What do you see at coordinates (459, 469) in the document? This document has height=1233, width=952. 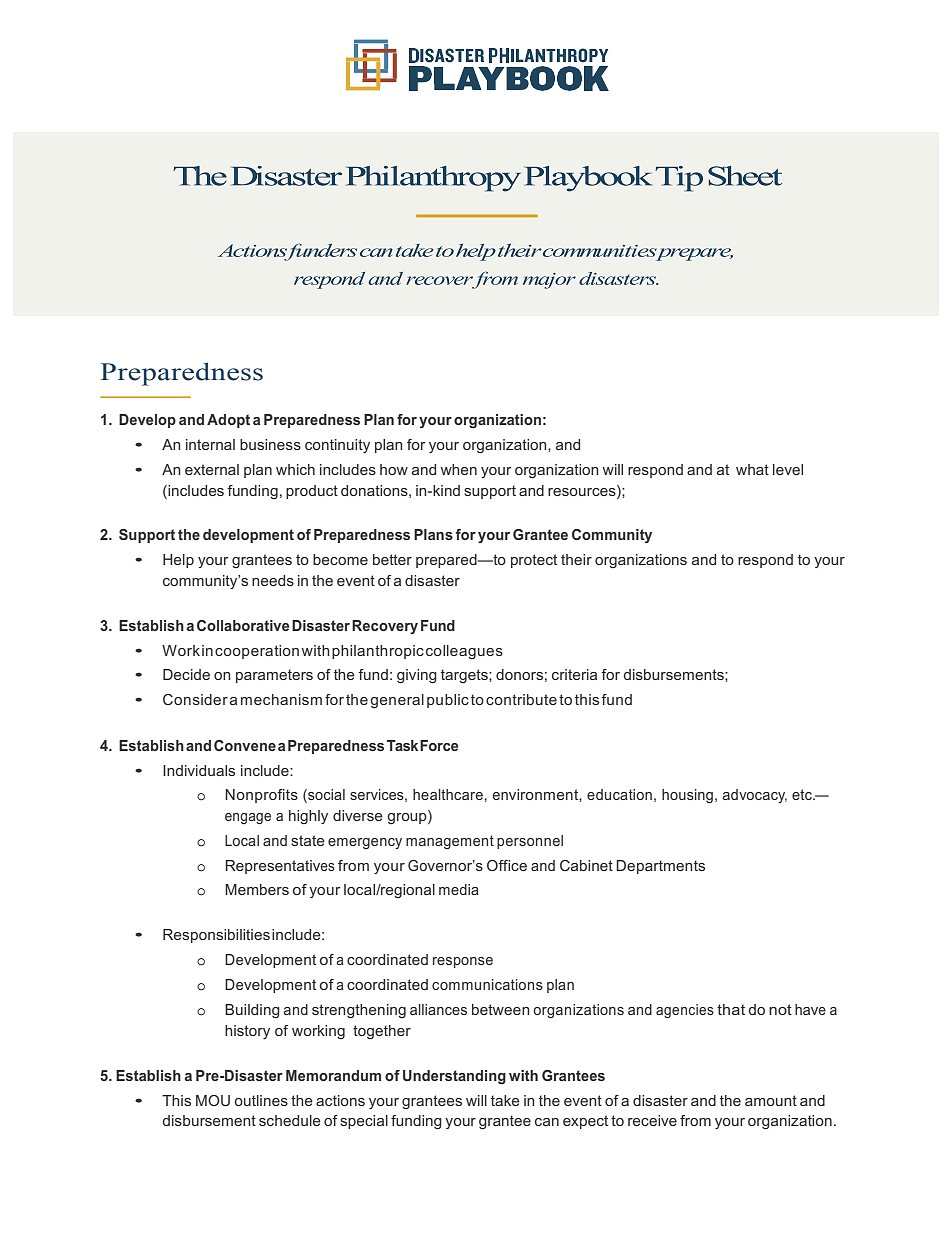 I see `when` at bounding box center [459, 469].
